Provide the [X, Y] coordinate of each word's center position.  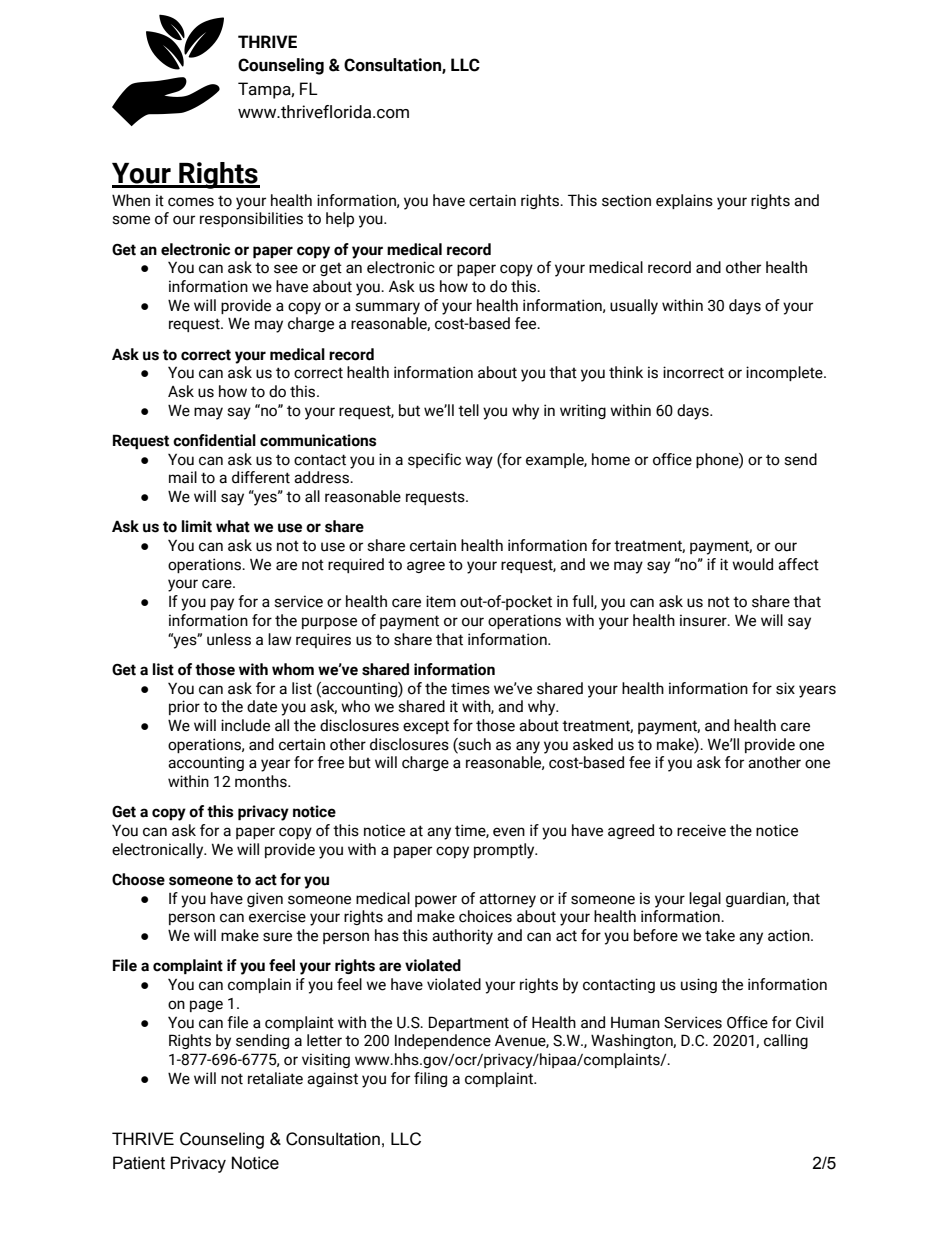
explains [684, 201]
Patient [139, 1163]
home [611, 459]
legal [705, 899]
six [785, 688]
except [426, 727]
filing [430, 1079]
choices [485, 916]
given [265, 899]
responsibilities [251, 219]
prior [184, 707]
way [479, 462]
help [340, 219]
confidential [214, 440]
